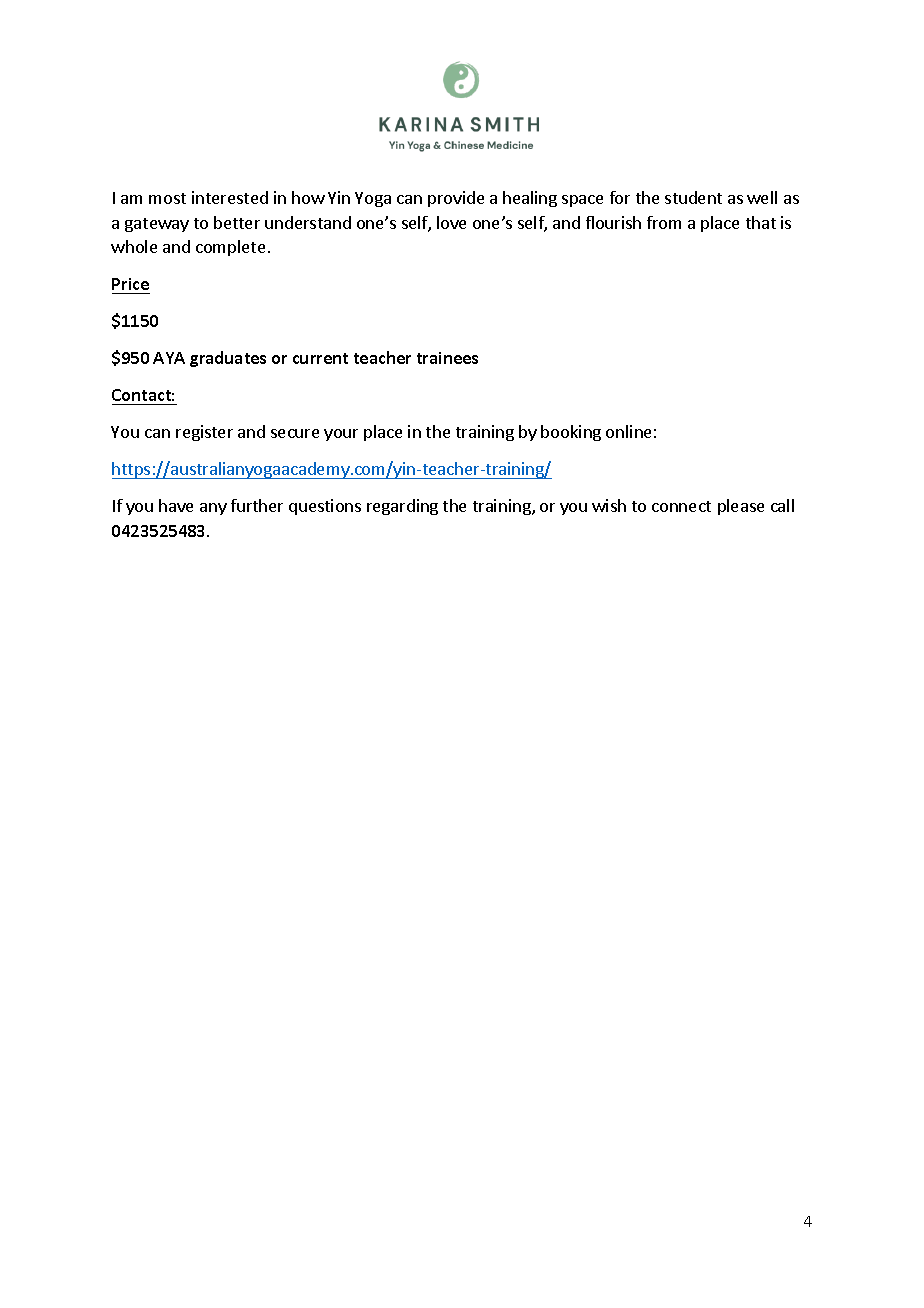 The width and height of the document is (924, 1308). Describe the element at coordinates (402, 507) in the document. I see `regarding` at that location.
